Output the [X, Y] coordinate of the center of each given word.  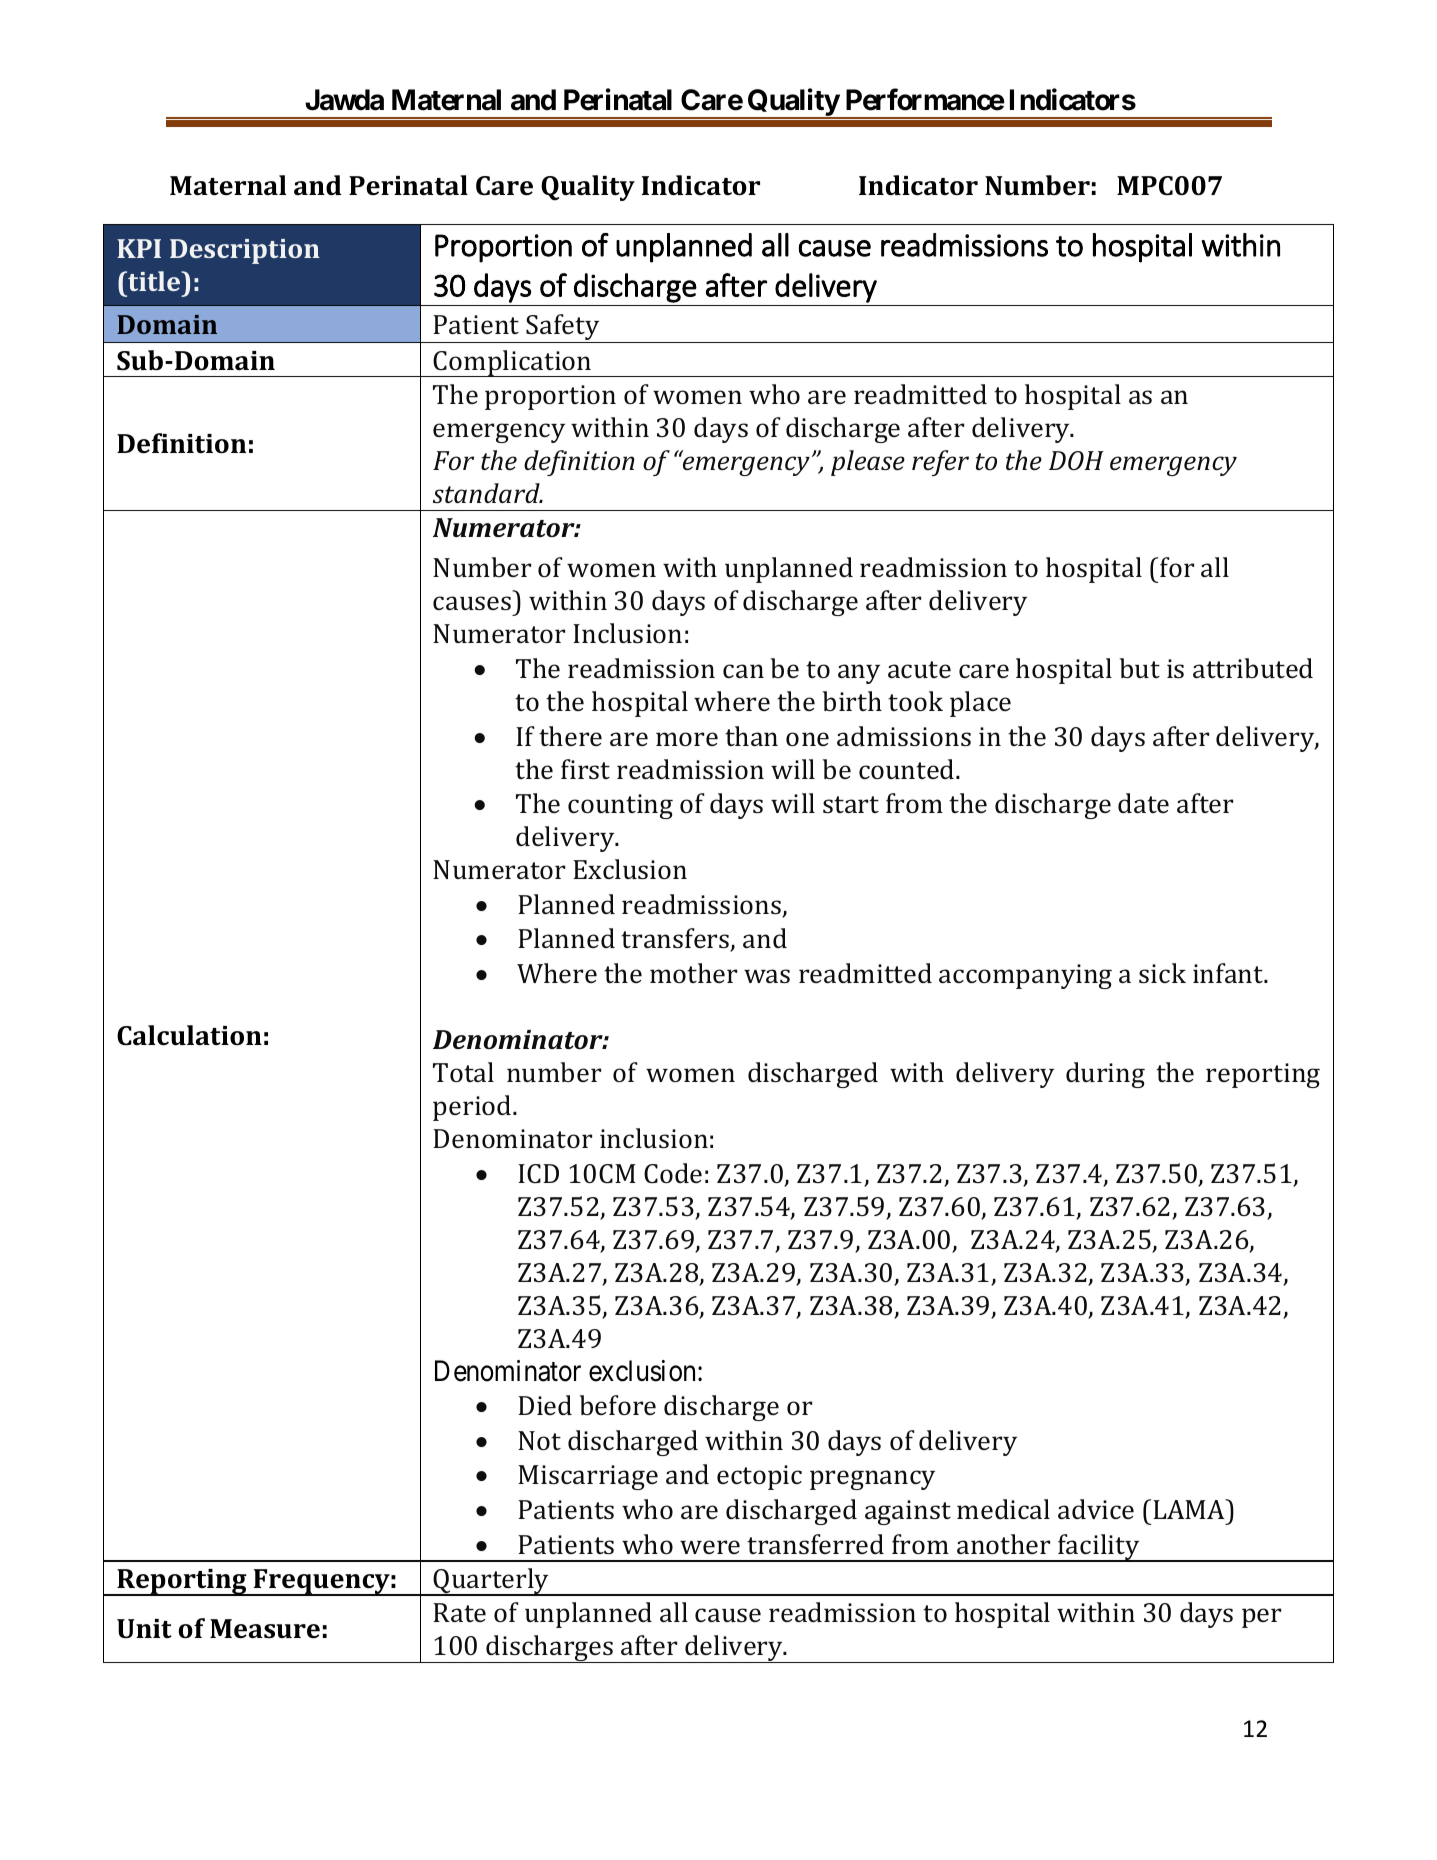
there [570, 736]
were [710, 1547]
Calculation [189, 1035]
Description [245, 251]
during [1105, 1075]
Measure [265, 1629]
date [1143, 803]
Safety [563, 328]
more [687, 739]
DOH [1076, 460]
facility [1099, 1548]
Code [673, 1173]
